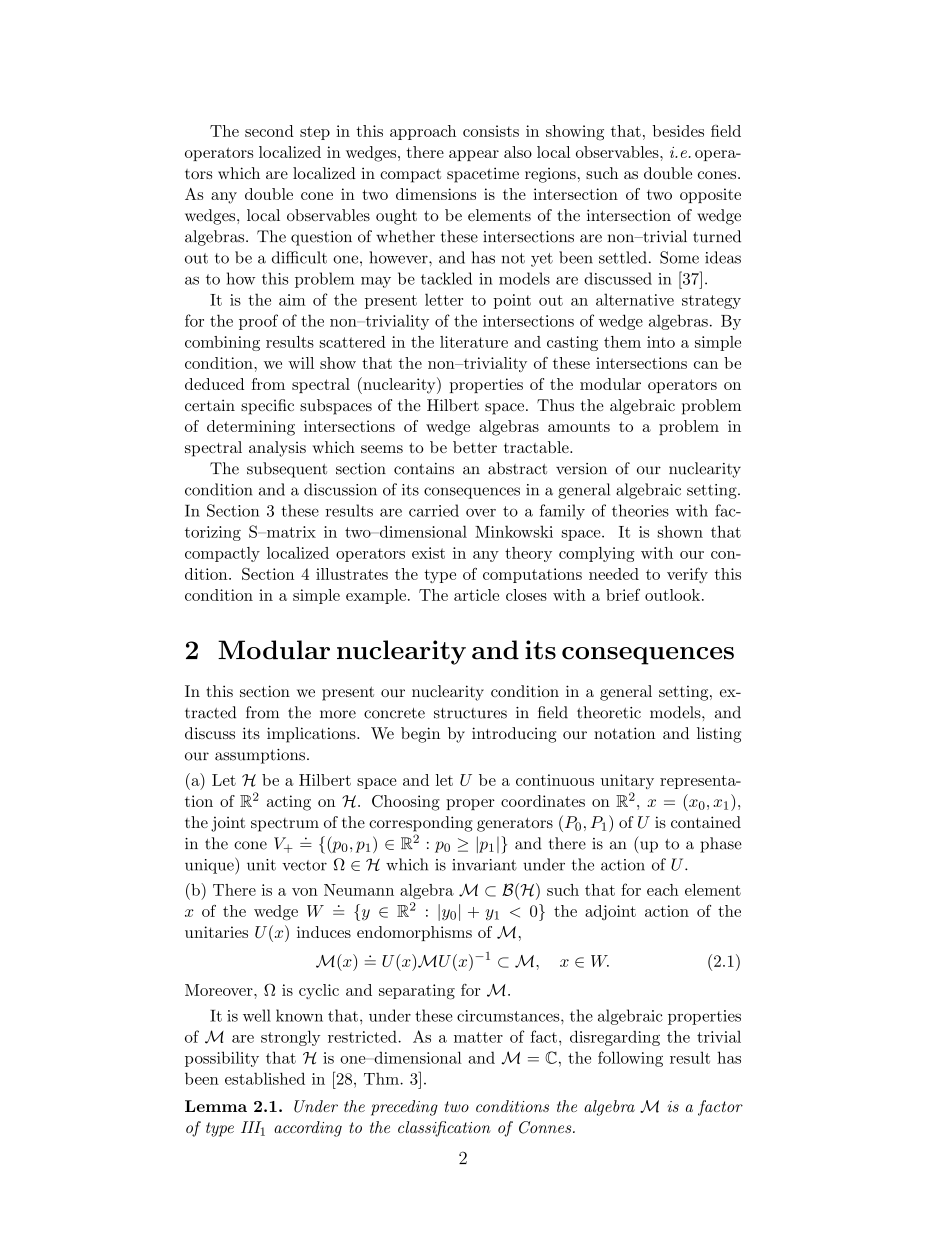 The image size is (952, 1233). What do you see at coordinates (476, 595) in the page?
I see `article` at bounding box center [476, 595].
